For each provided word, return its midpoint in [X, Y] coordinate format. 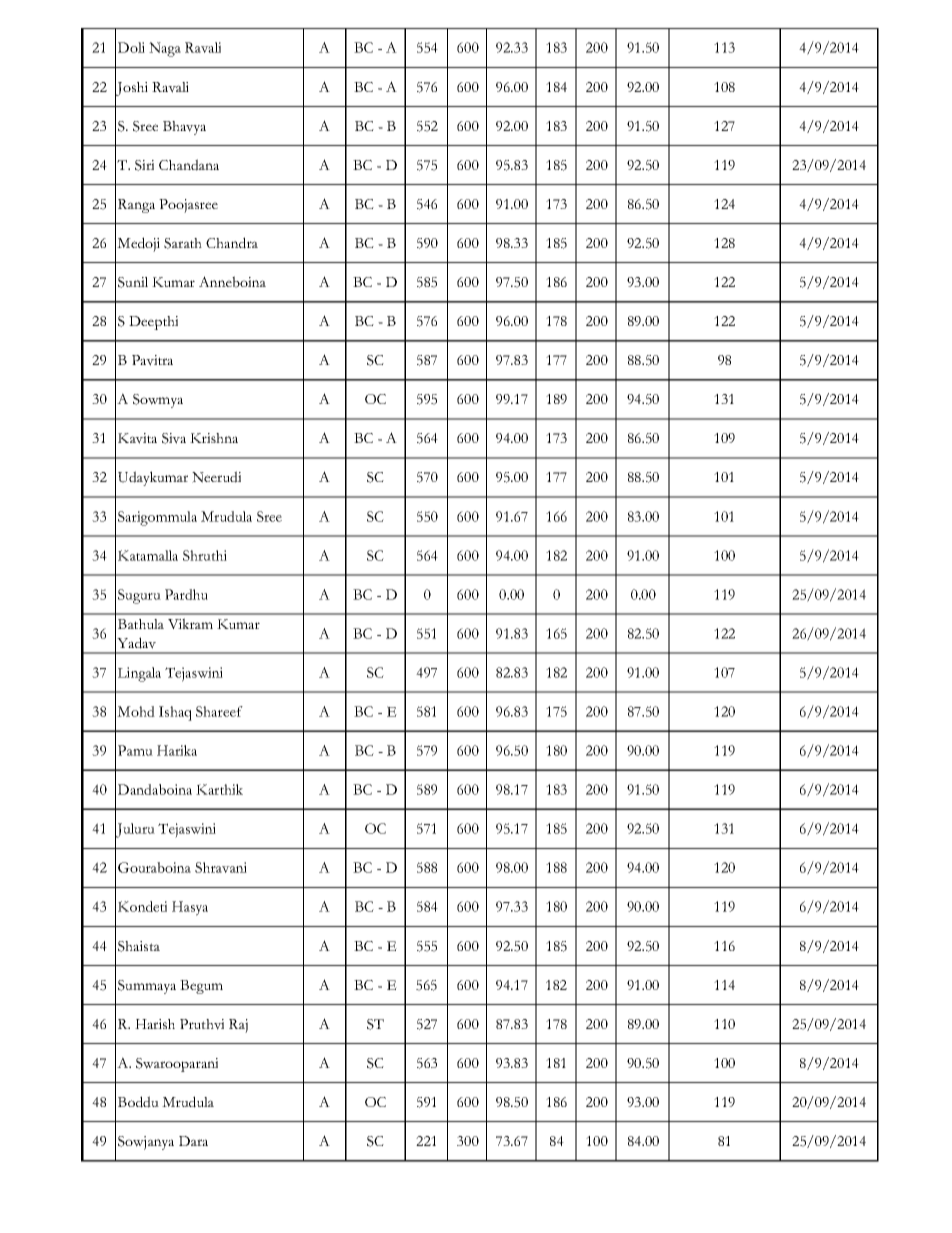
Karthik [219, 789]
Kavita [137, 438]
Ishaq [175, 713]
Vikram [190, 623]
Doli [131, 47]
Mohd [136, 711]
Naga [165, 49]
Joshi [131, 88]
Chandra [232, 243]
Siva [174, 438]
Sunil [133, 282]
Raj [238, 1026]
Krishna [214, 438]
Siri [144, 165]
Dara [193, 1141]
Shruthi [205, 555]
